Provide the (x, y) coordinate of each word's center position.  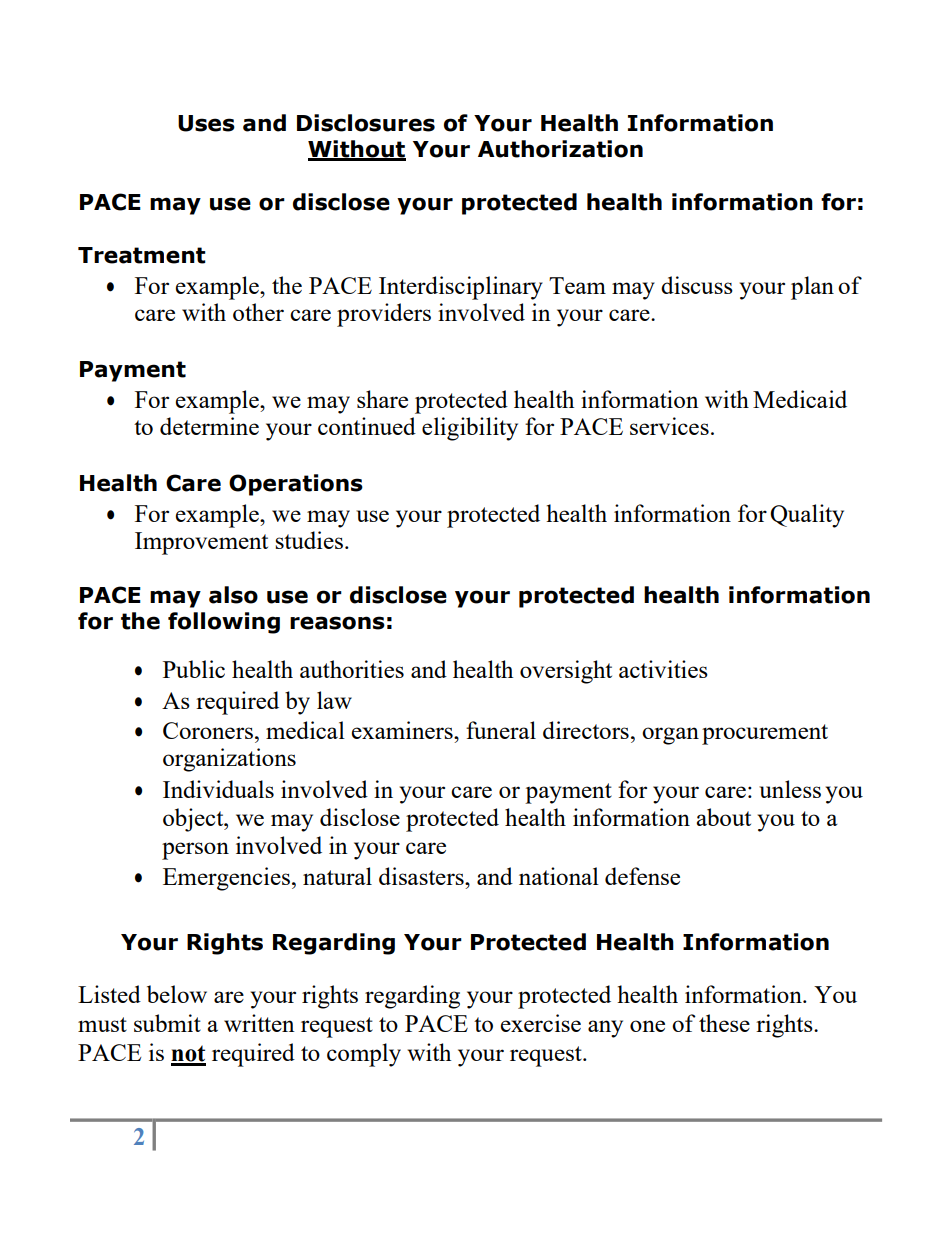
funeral (501, 730)
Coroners (208, 730)
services (669, 426)
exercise (541, 1023)
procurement (765, 734)
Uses (206, 123)
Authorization (560, 149)
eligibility (470, 429)
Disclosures (366, 123)
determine (209, 426)
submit (167, 1023)
